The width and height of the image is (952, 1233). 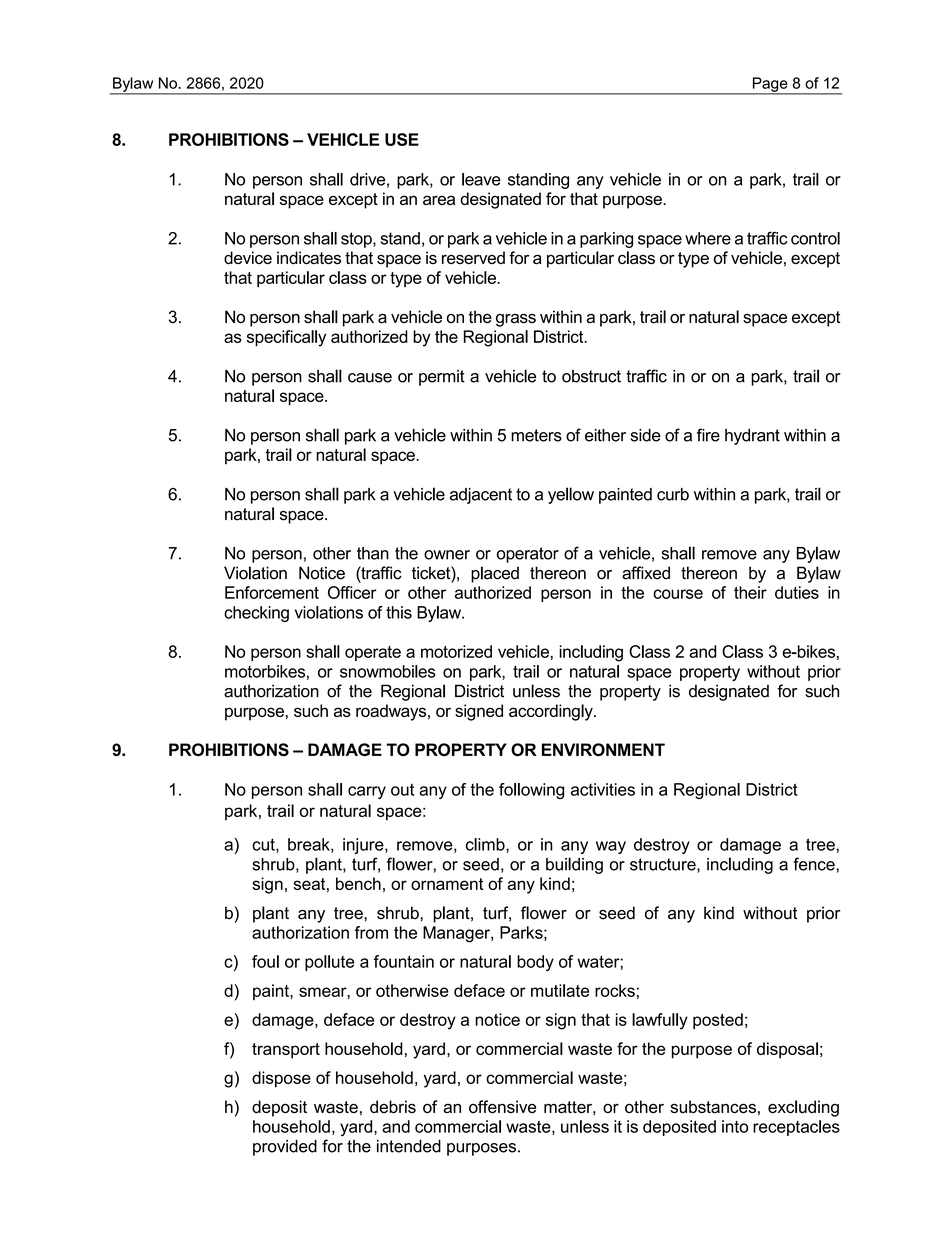 What do you see at coordinates (735, 1126) in the image?
I see `into` at bounding box center [735, 1126].
